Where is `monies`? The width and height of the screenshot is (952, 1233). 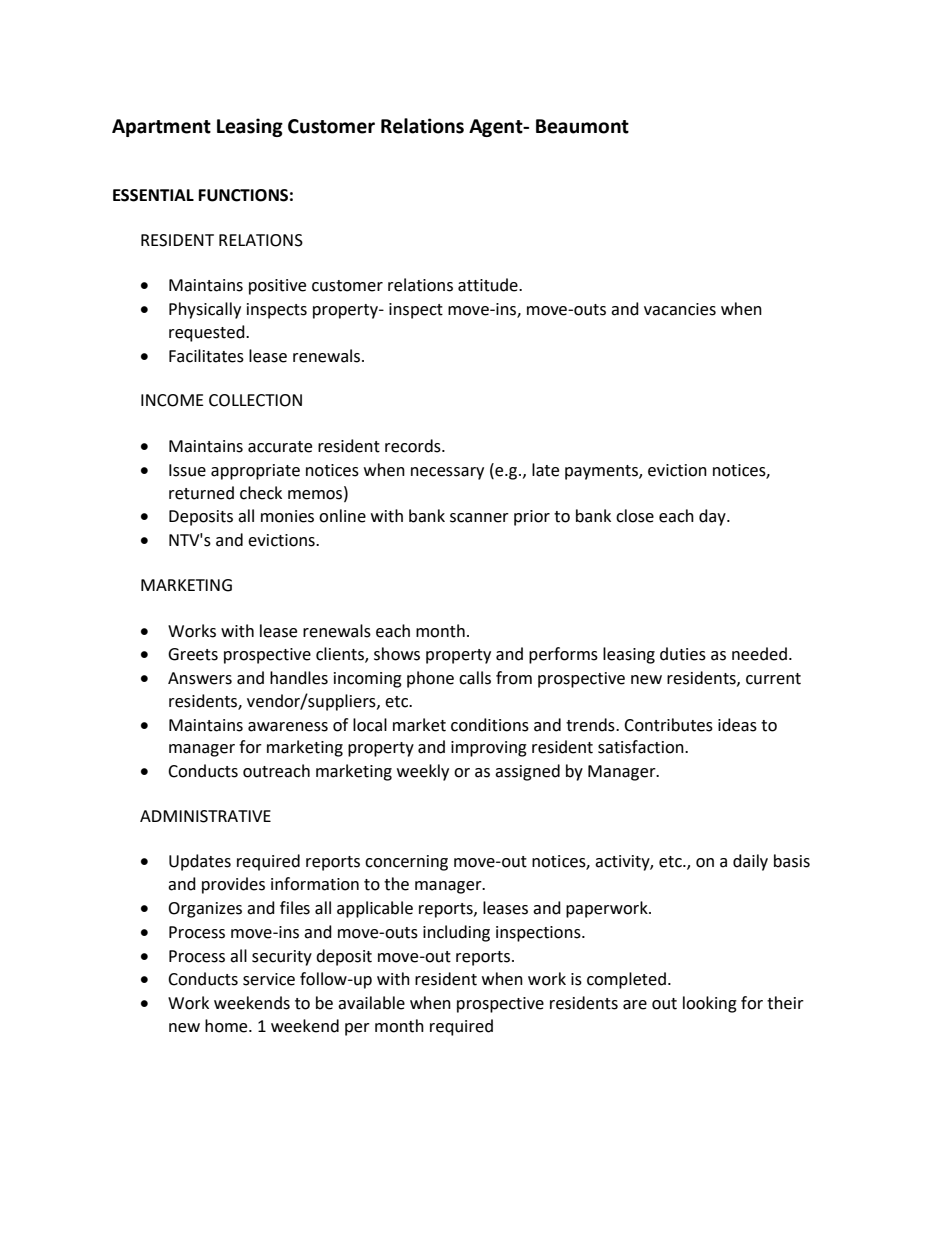 monies is located at coordinates (287, 516).
